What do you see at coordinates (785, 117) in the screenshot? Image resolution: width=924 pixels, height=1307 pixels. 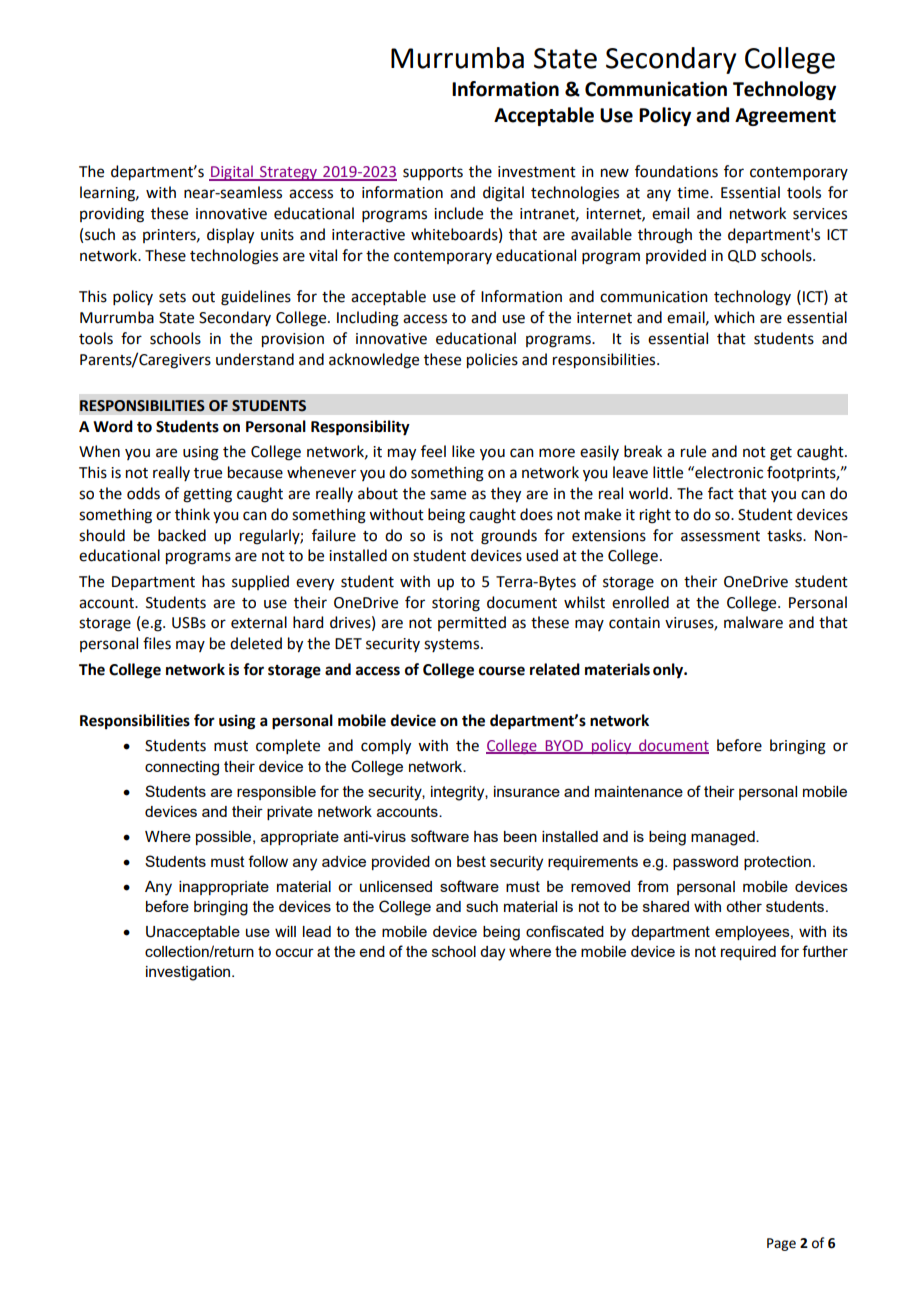 I see `Agreement` at bounding box center [785, 117].
